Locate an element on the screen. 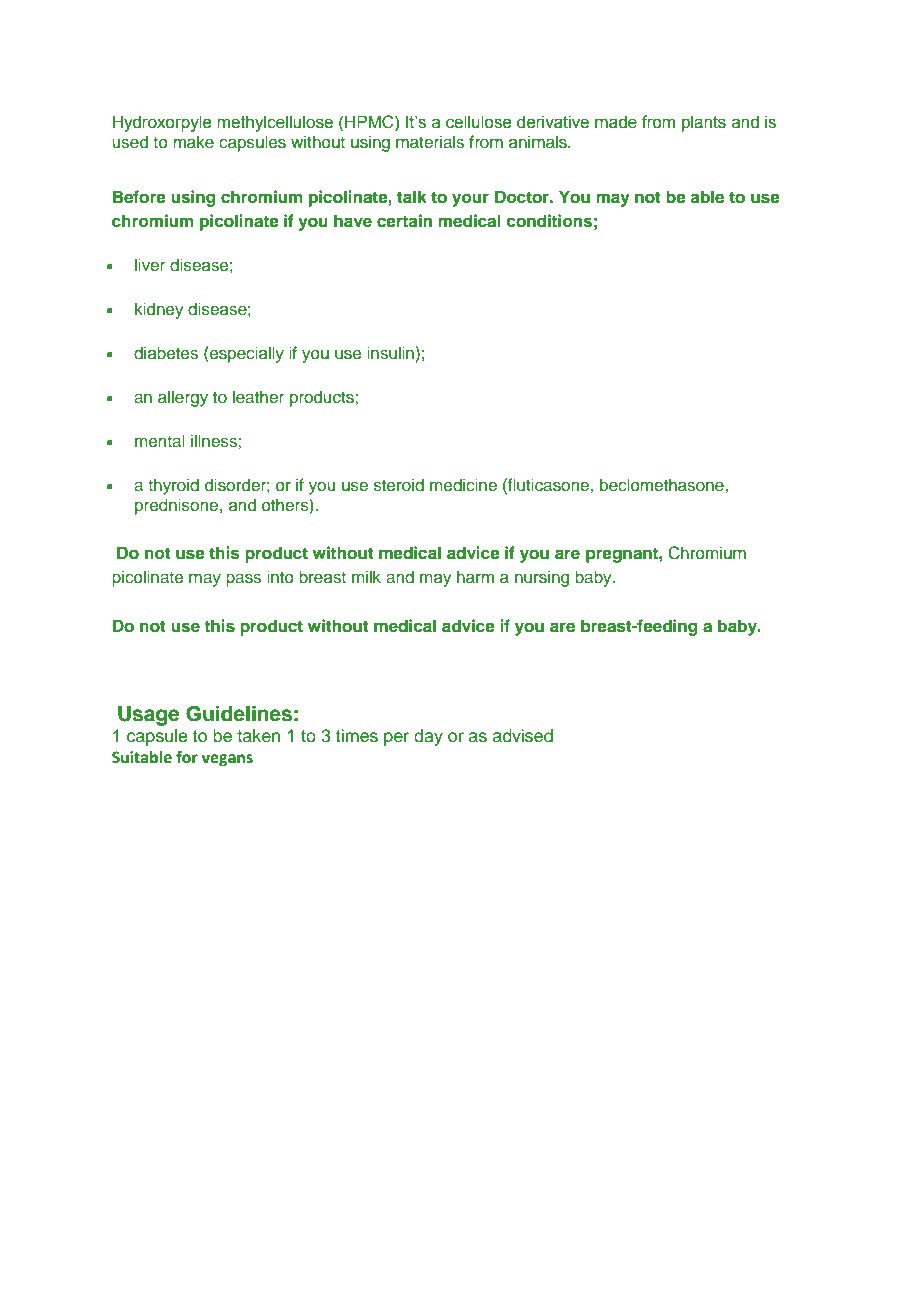  milk is located at coordinates (366, 576).
